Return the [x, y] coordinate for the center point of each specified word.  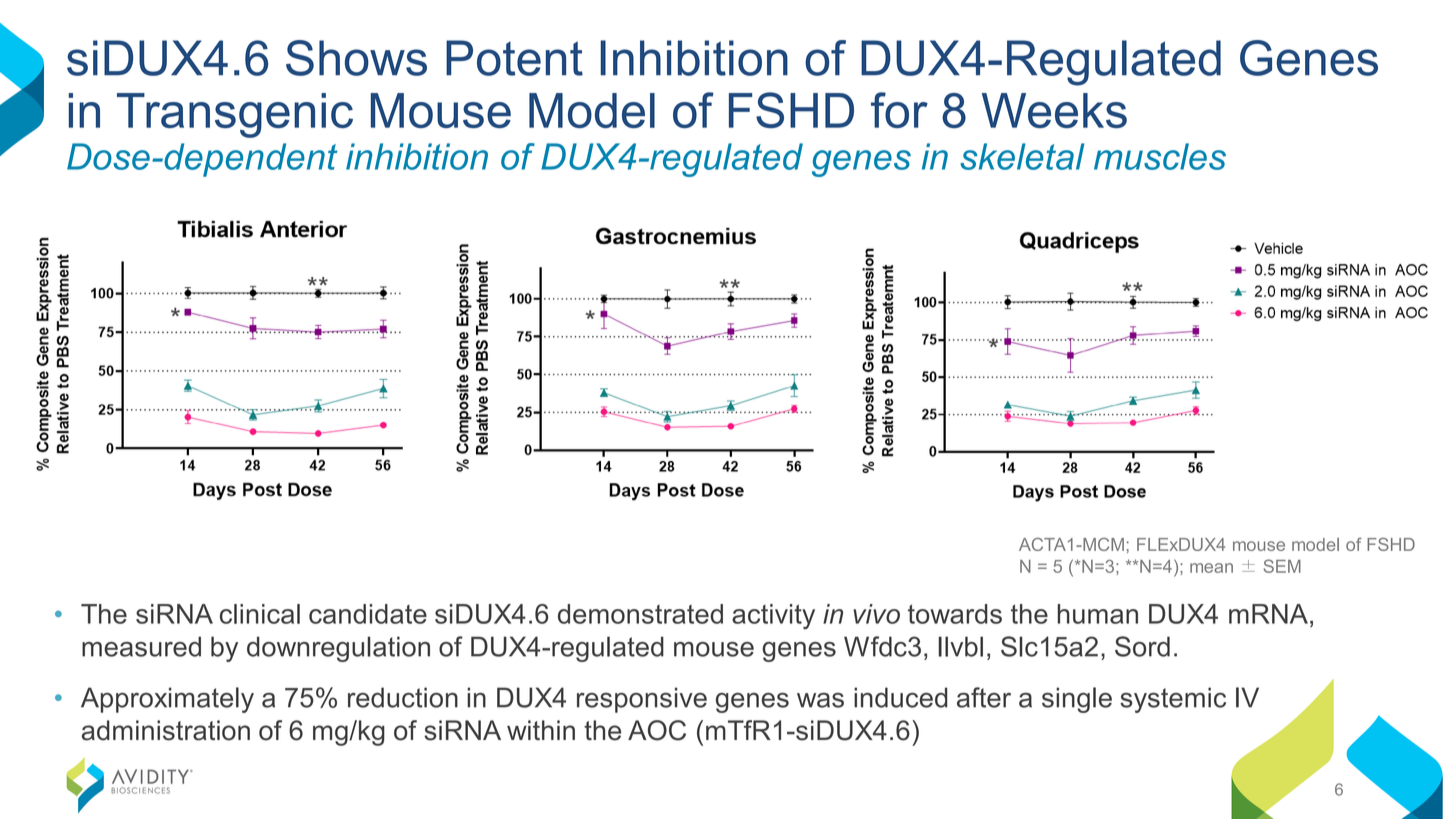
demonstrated [640, 614]
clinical [260, 614]
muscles [1160, 156]
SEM [1282, 566]
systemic [1173, 700]
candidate [368, 614]
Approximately [167, 700]
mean [1211, 568]
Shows [356, 58]
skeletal [1022, 156]
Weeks [1054, 110]
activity [773, 617]
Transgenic [235, 115]
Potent [514, 58]
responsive [642, 700]
